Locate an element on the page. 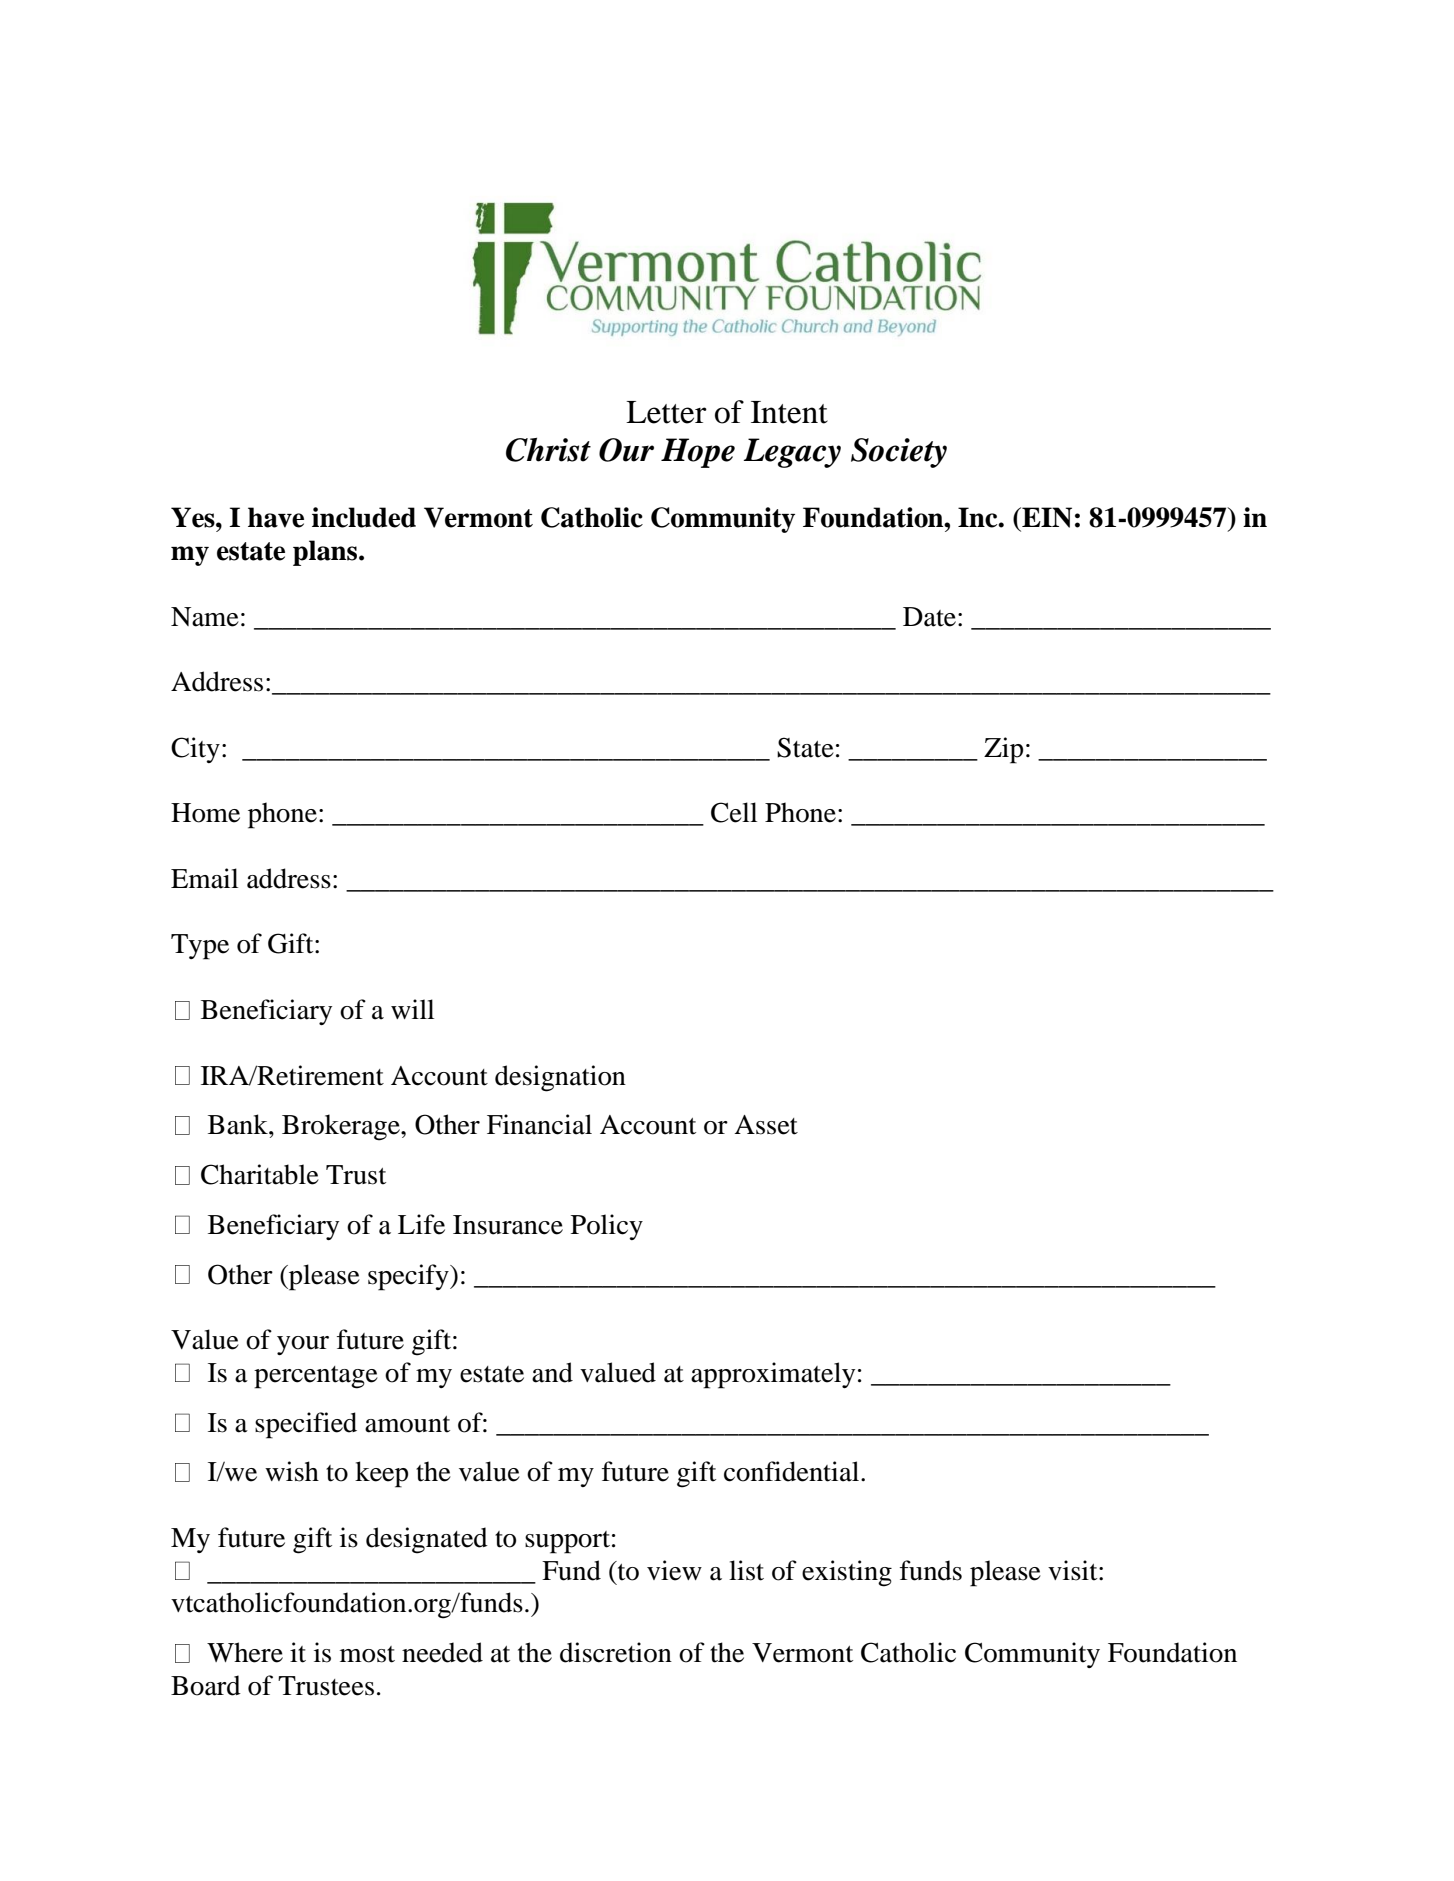 This page has width=1454, height=1881. confidential is located at coordinates (793, 1471).
